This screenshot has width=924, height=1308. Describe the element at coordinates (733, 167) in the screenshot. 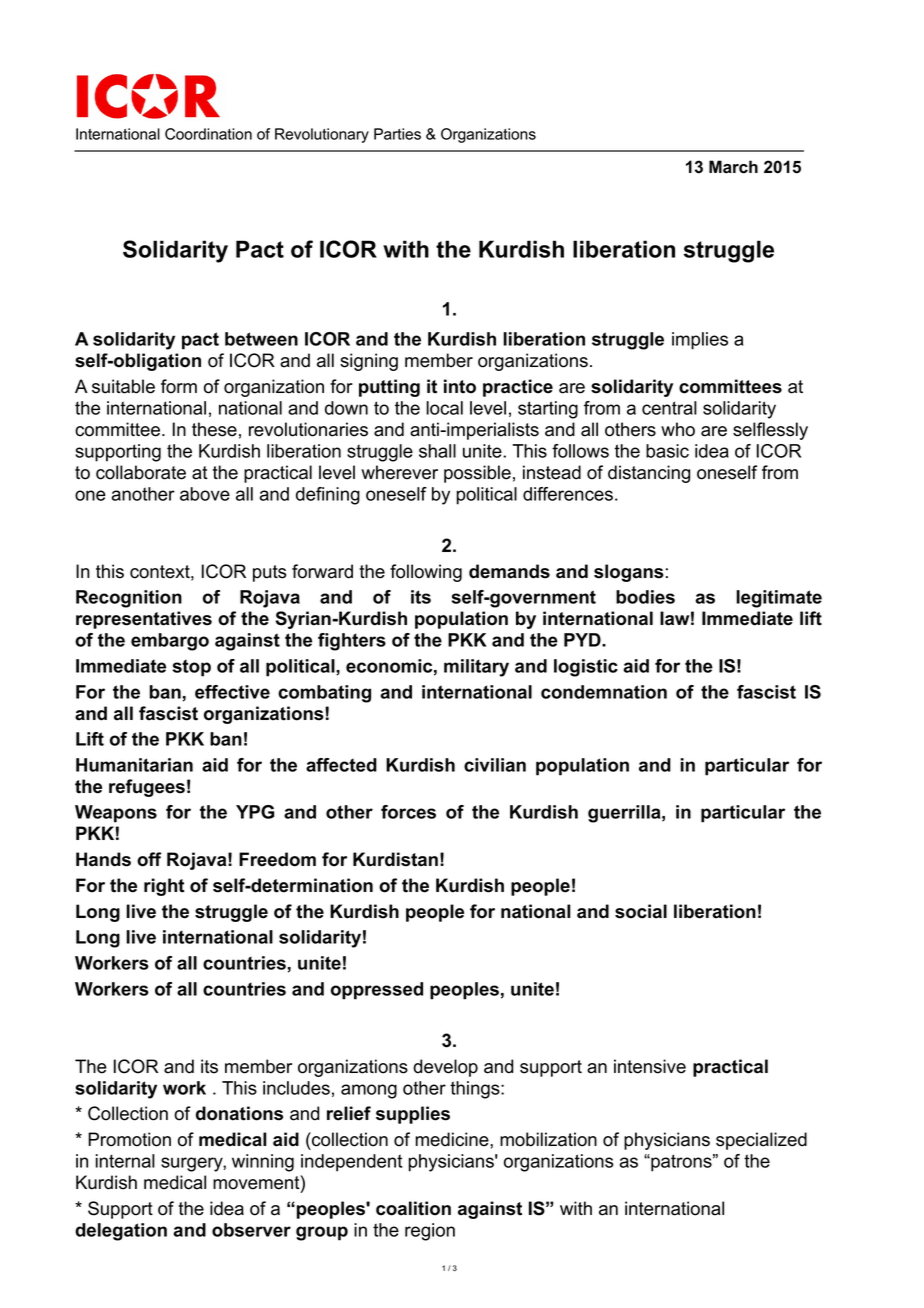

I see `March` at that location.
